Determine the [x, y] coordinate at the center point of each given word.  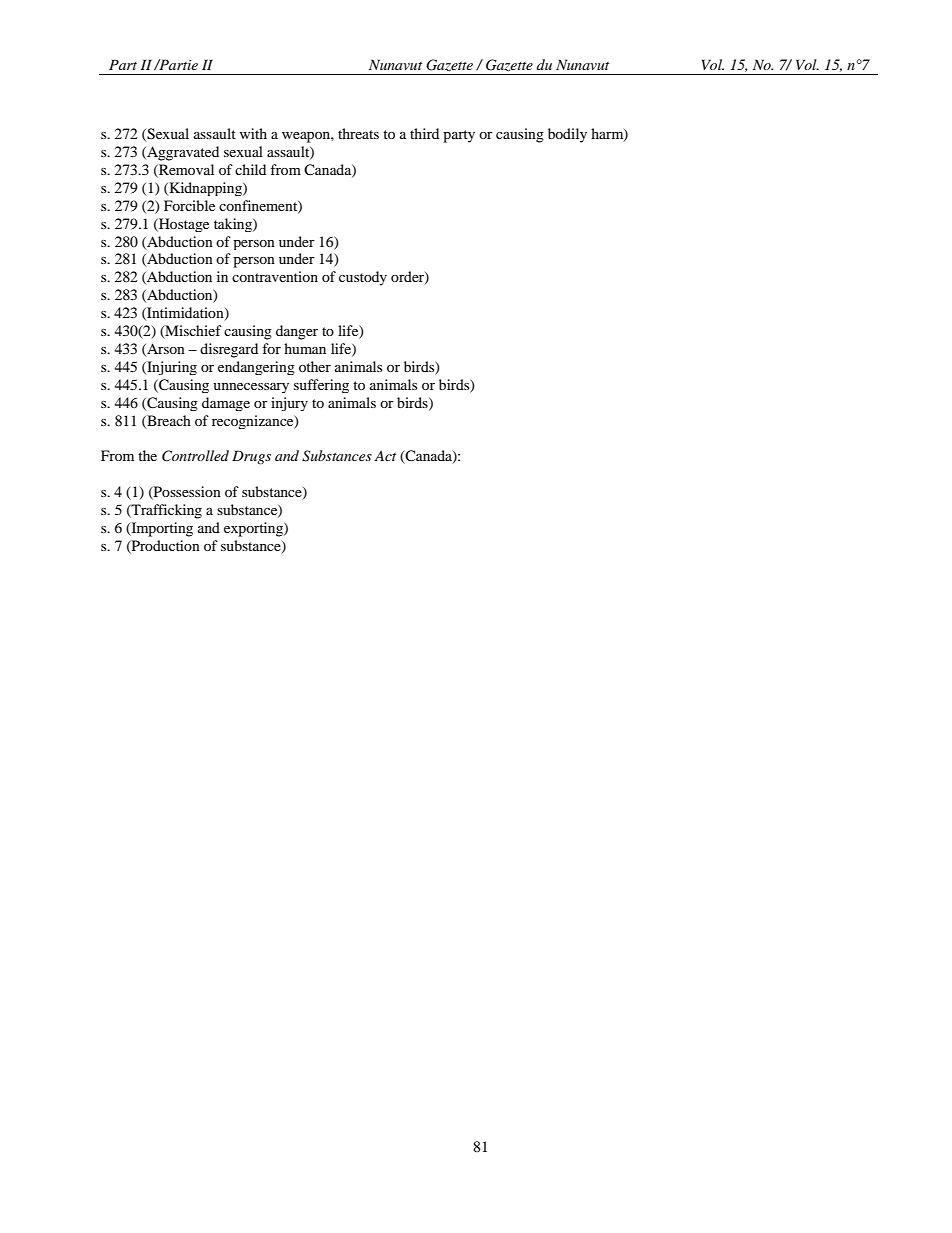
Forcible [189, 205]
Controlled [195, 456]
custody [363, 278]
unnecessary [251, 388]
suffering [321, 386]
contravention [275, 276]
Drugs [251, 457]
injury [289, 404]
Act [385, 455]
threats [358, 133]
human [305, 348]
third [424, 133]
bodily [567, 135]
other [315, 366]
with [253, 133]
